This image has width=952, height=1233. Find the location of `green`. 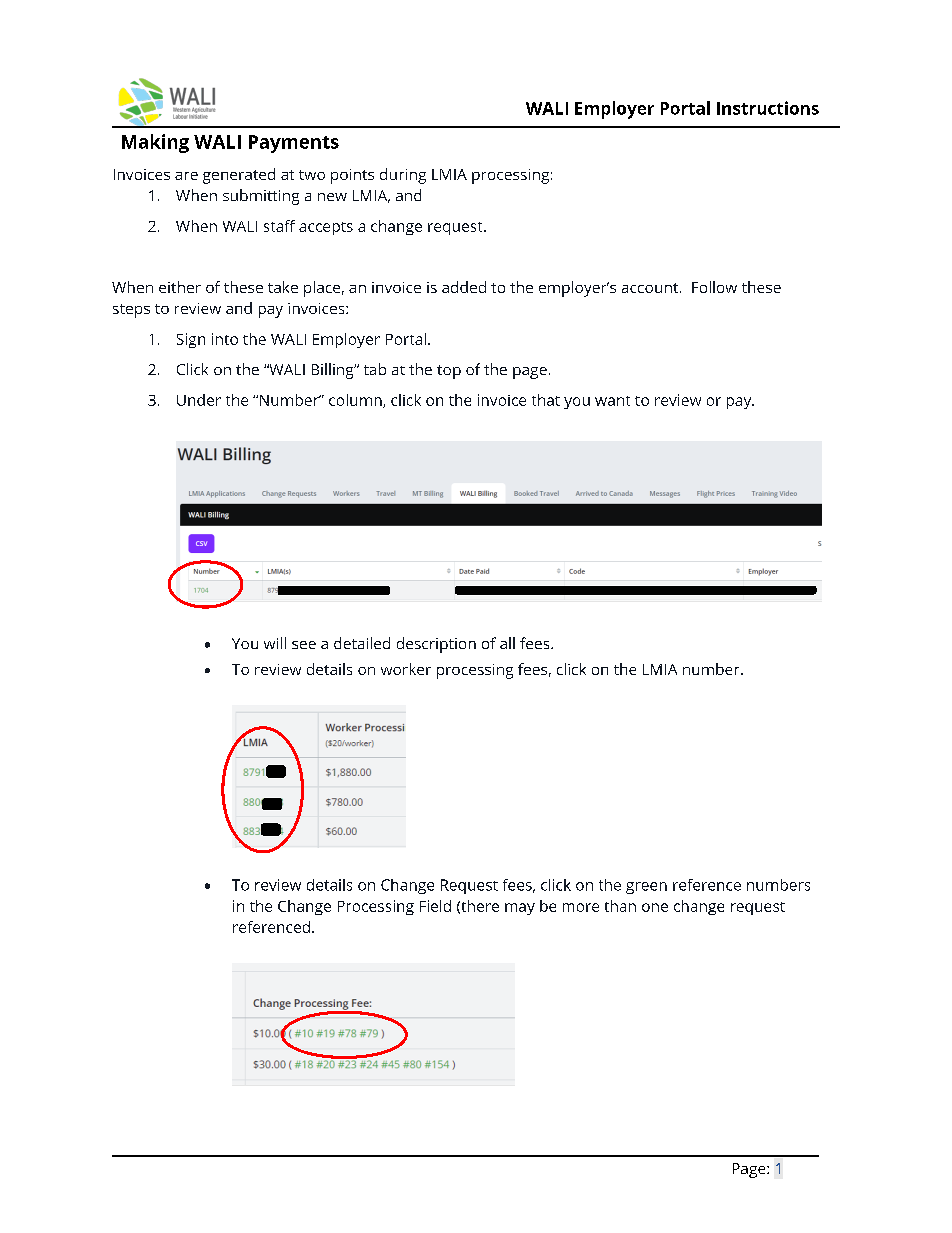

green is located at coordinates (646, 888).
